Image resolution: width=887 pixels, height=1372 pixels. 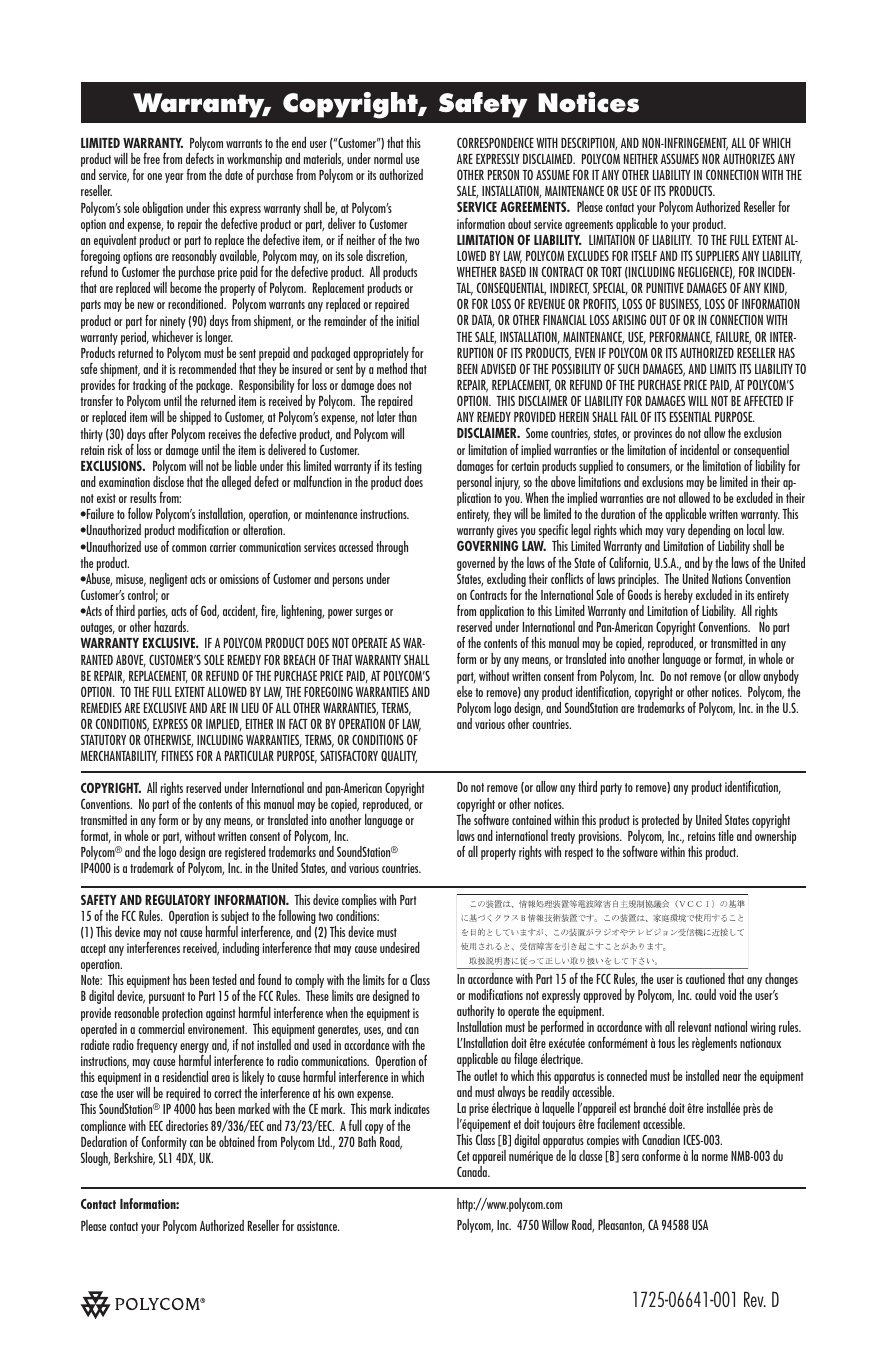 I want to click on else, so click(x=464, y=690).
